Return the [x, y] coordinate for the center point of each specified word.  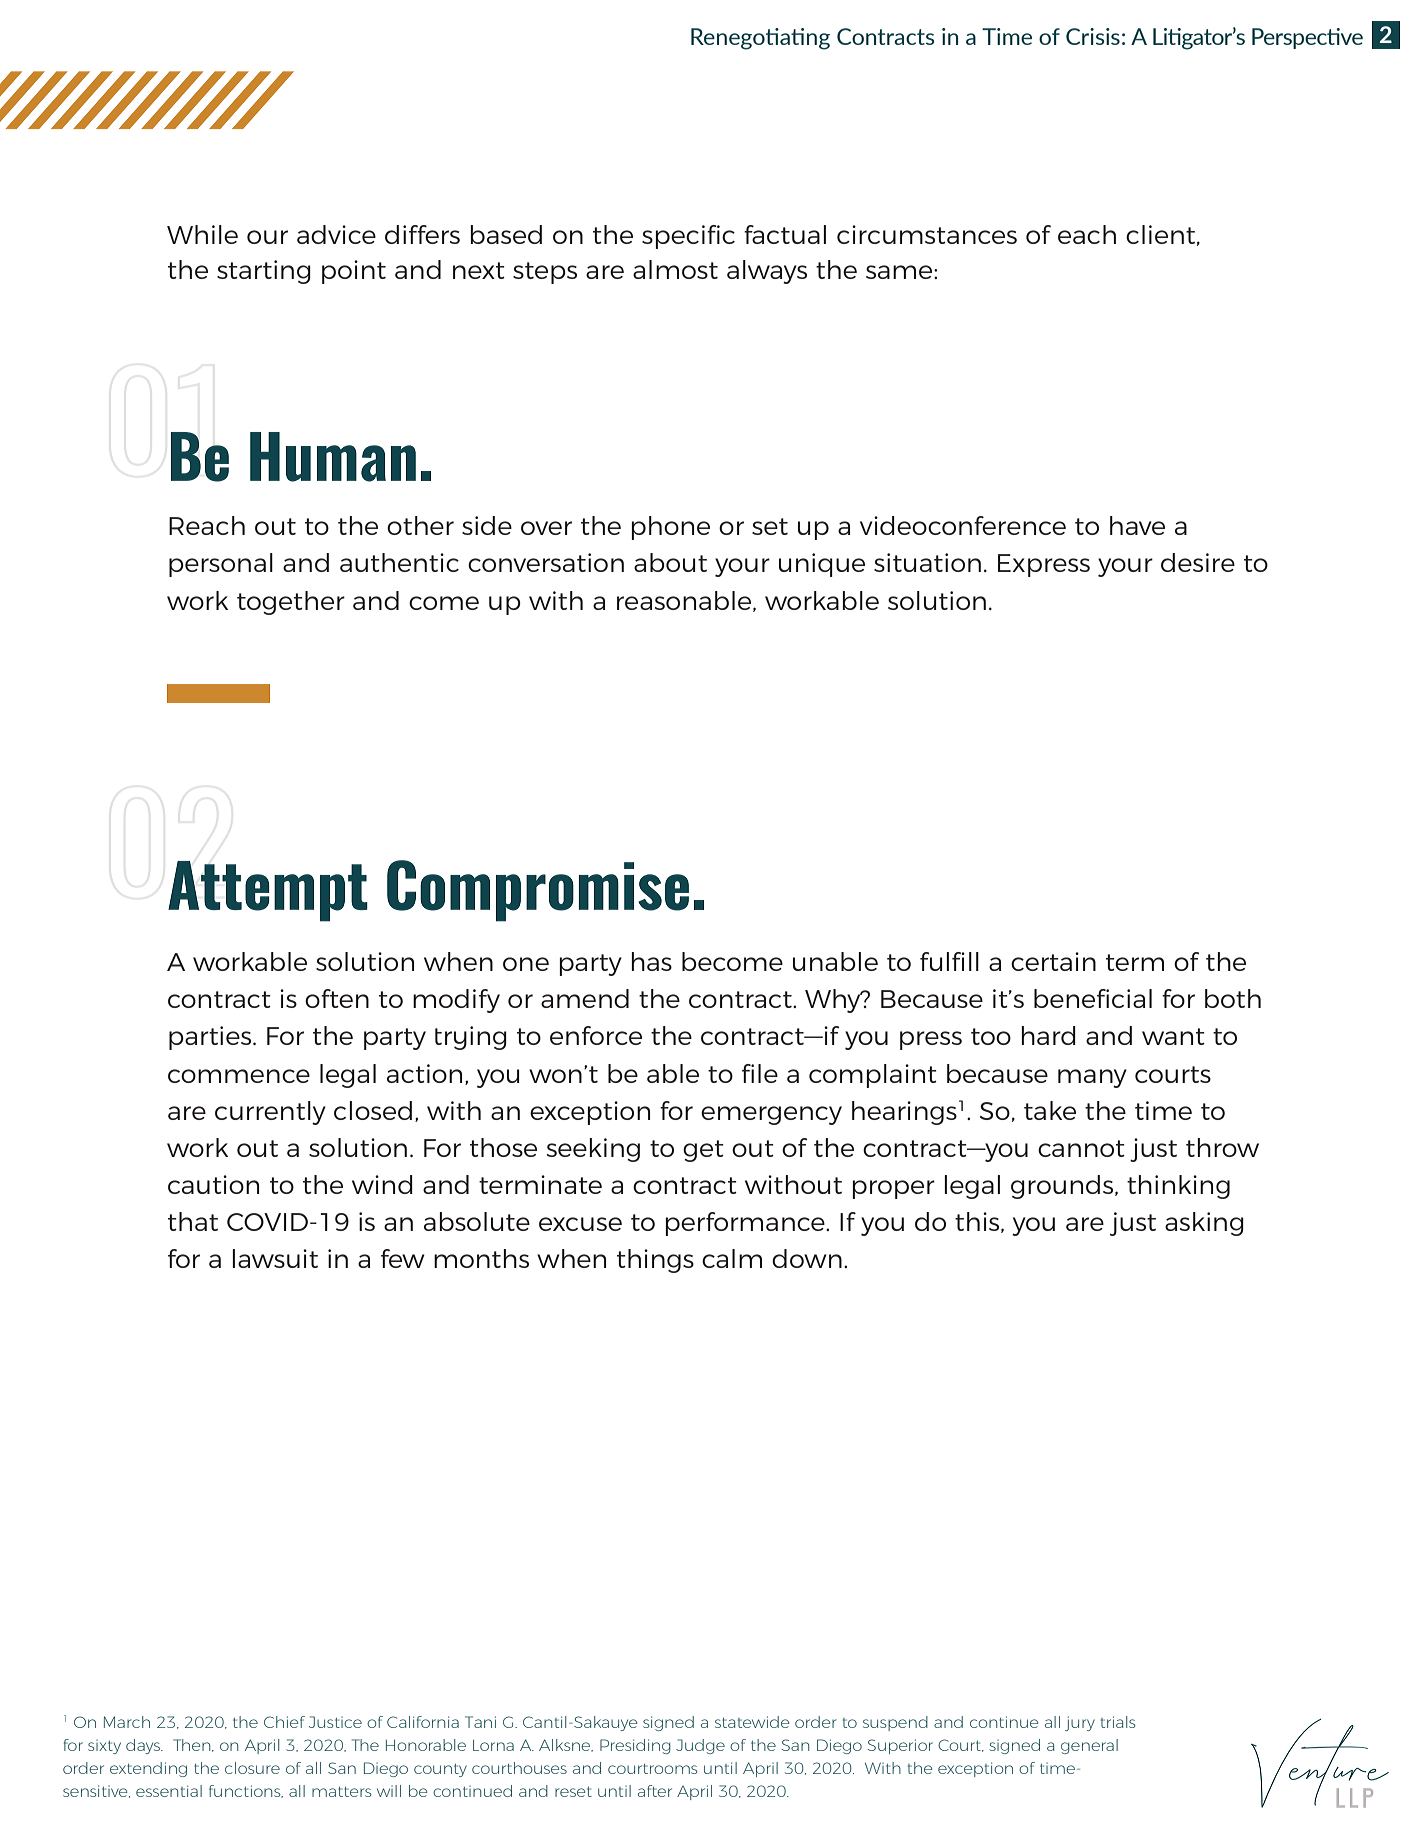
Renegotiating [760, 39]
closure [252, 1768]
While [202, 234]
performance [746, 1224]
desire [1198, 562]
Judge [700, 1746]
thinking [1178, 1187]
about [670, 562]
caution [213, 1184]
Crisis [1093, 36]
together [291, 603]
